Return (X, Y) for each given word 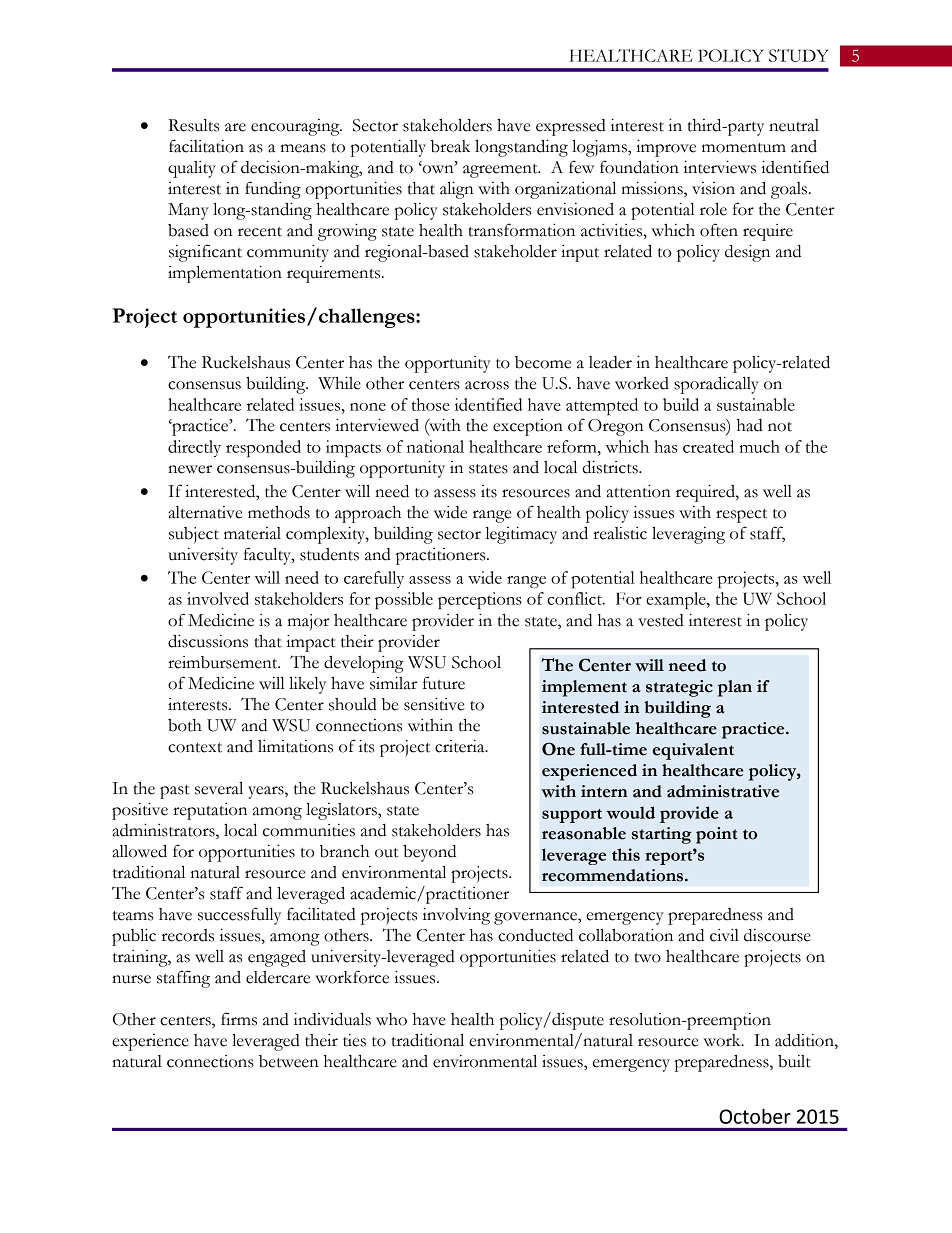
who (391, 1019)
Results (193, 125)
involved (218, 598)
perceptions (480, 600)
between (289, 1061)
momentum (744, 148)
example (677, 600)
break (450, 146)
